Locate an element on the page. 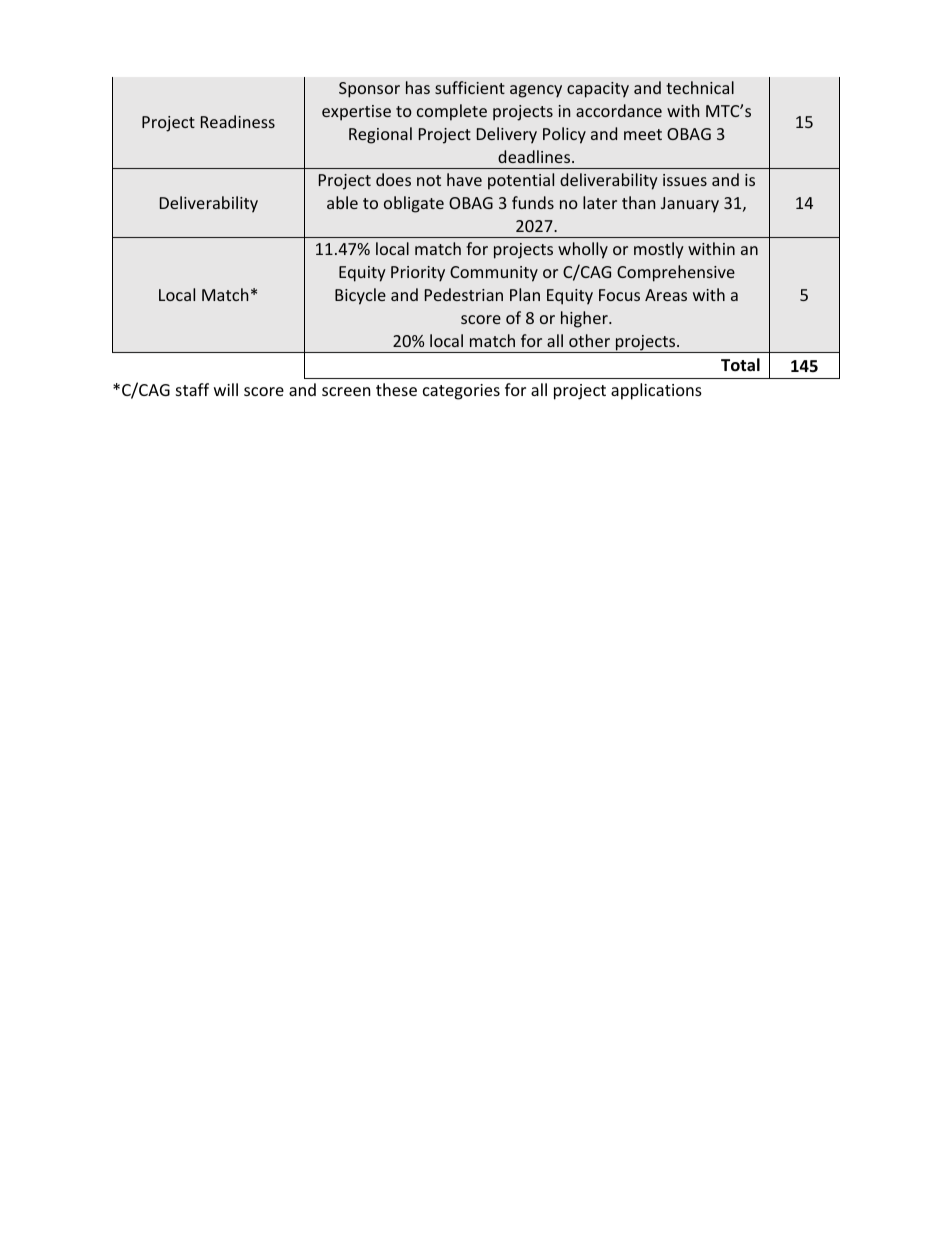  Areas is located at coordinates (666, 295).
